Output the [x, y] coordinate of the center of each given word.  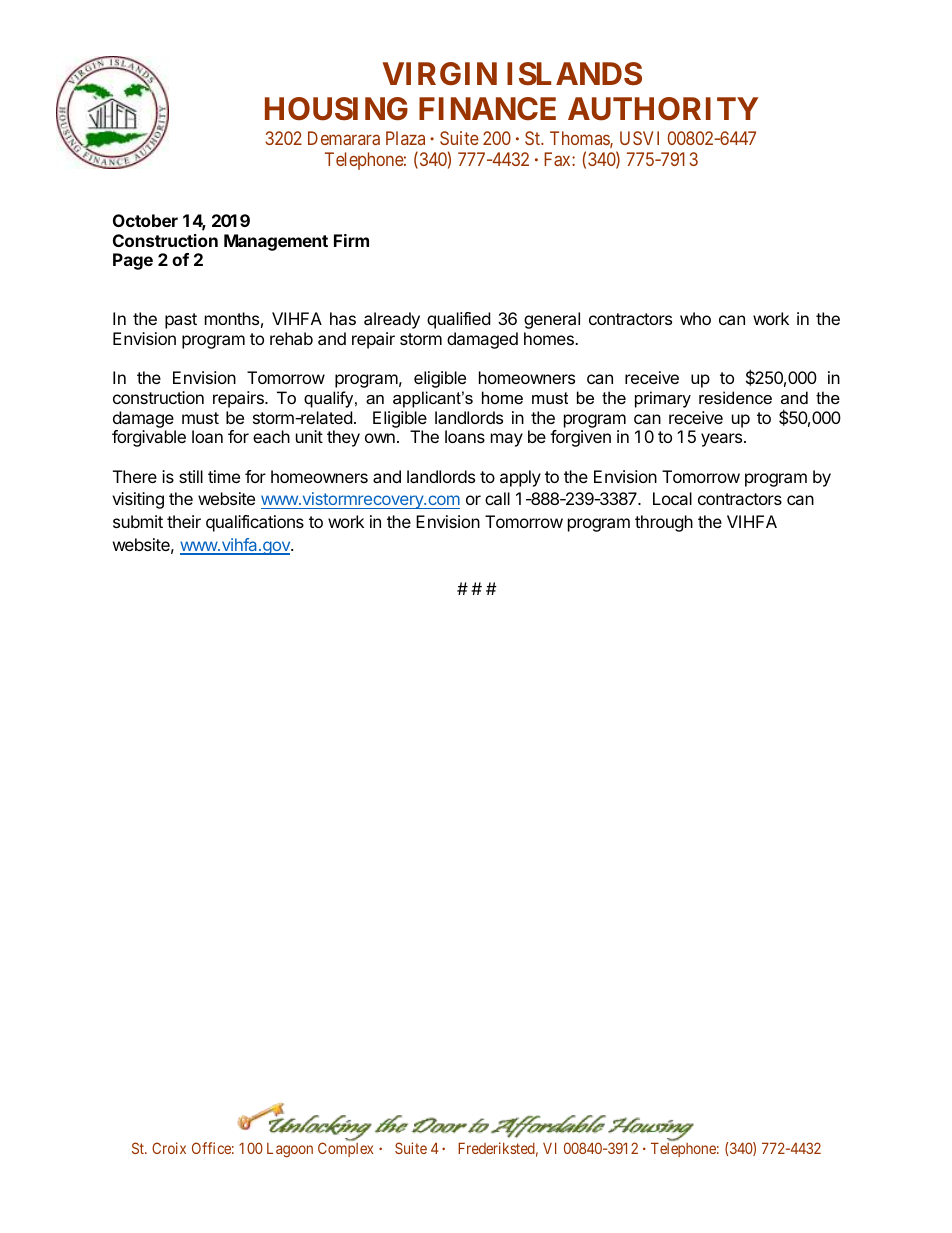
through [664, 523]
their [184, 521]
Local [672, 498]
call [497, 498]
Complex [346, 1149]
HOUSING [336, 109]
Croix [169, 1148]
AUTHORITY [663, 109]
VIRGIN [439, 74]
